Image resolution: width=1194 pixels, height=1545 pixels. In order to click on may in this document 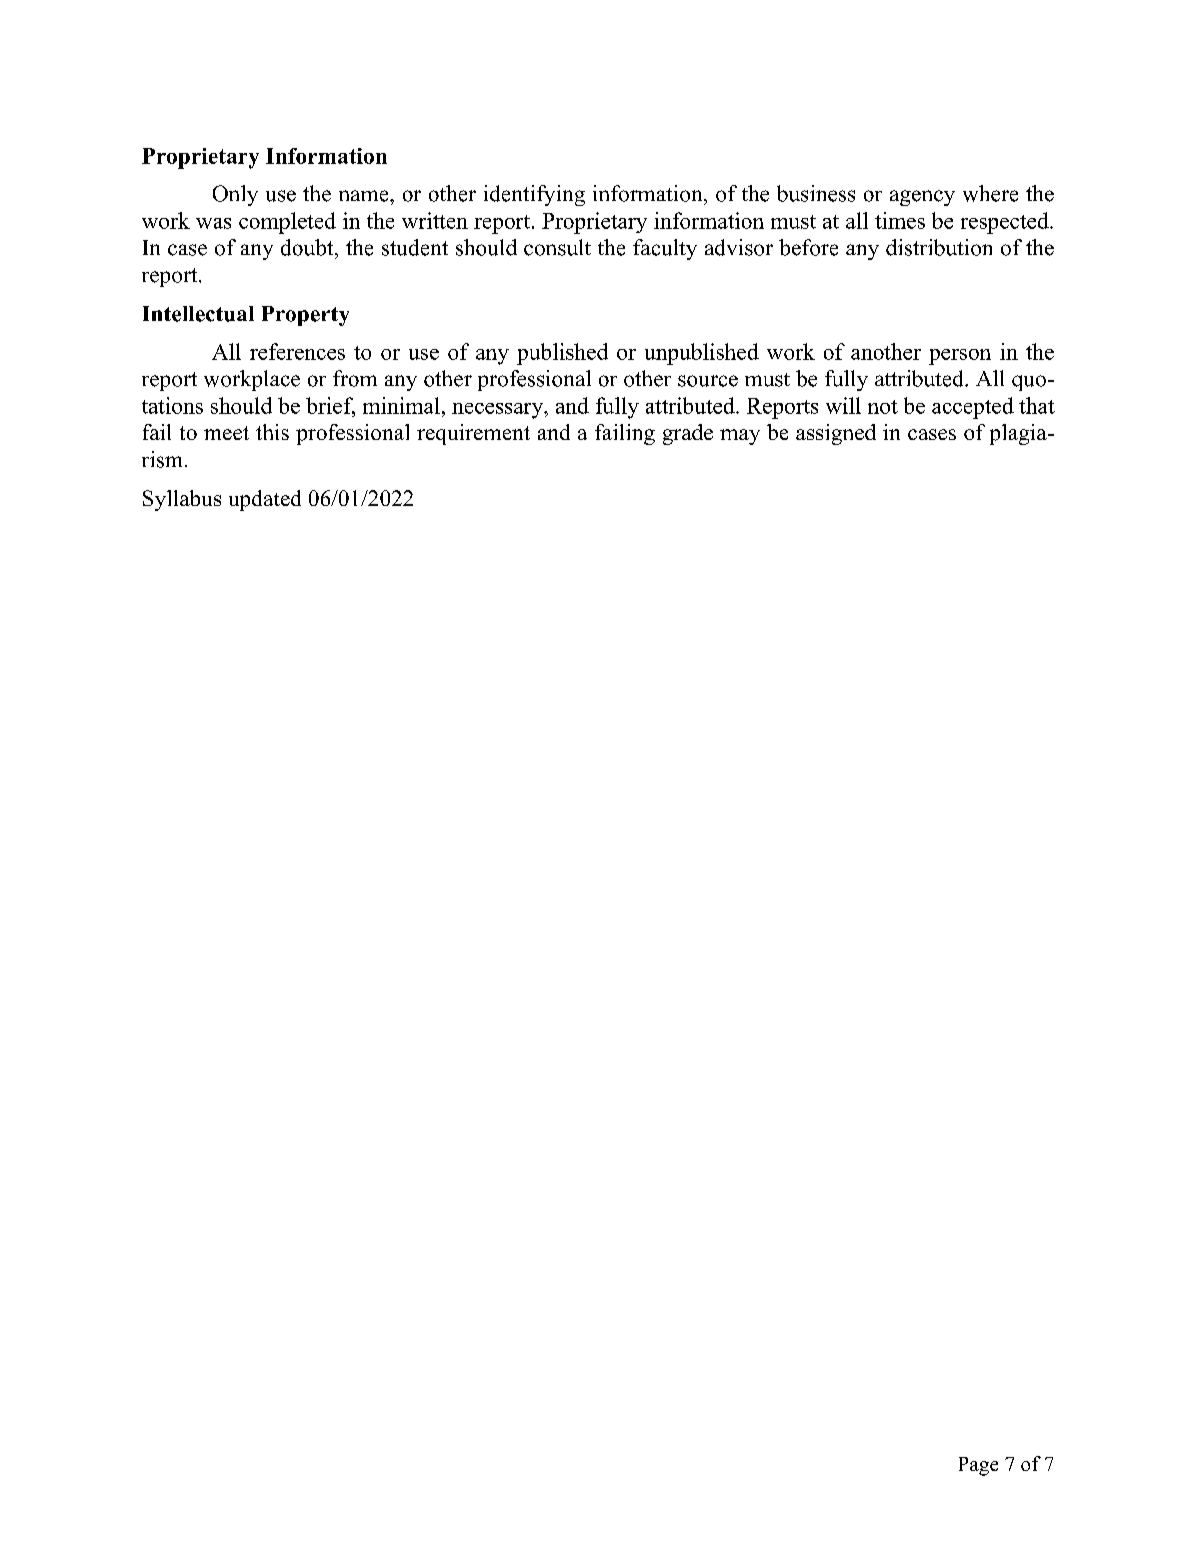, I will do `click(740, 437)`.
